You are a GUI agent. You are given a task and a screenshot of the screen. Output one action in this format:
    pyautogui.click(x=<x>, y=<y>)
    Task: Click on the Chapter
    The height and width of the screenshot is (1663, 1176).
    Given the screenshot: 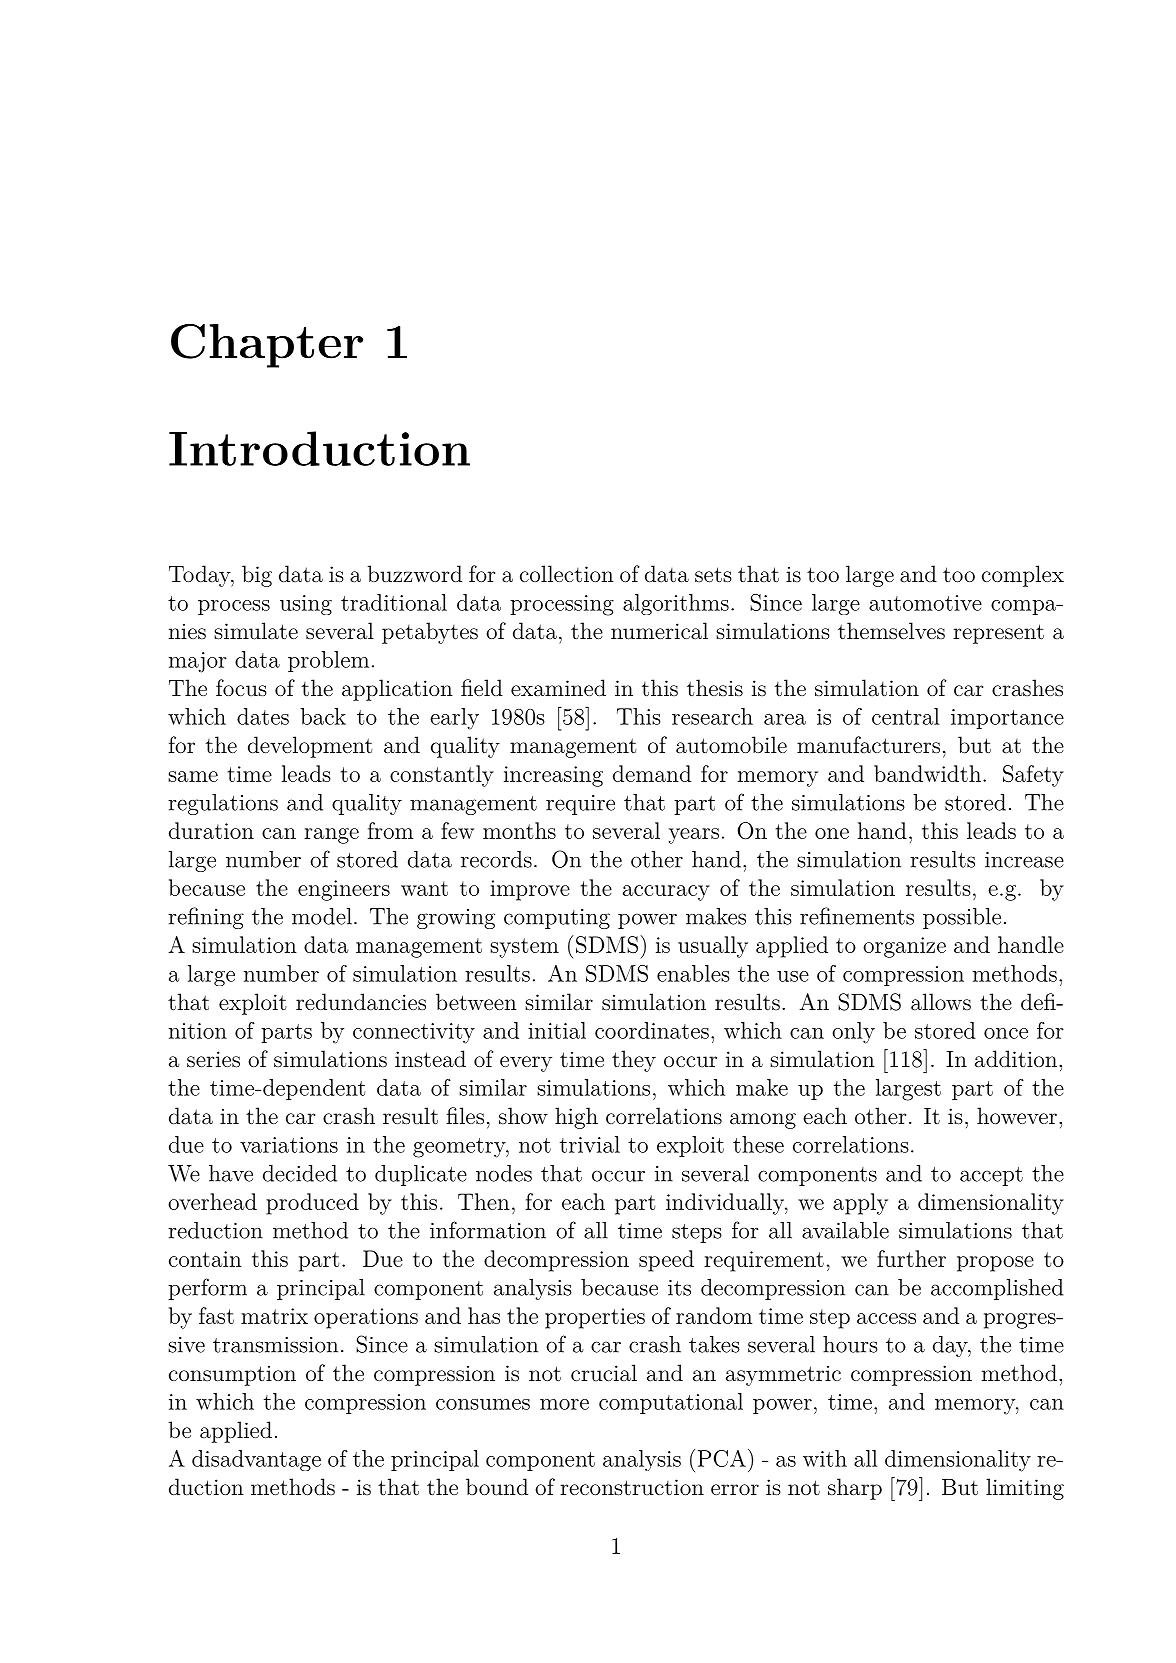 What is the action you would take?
    pyautogui.click(x=267, y=346)
